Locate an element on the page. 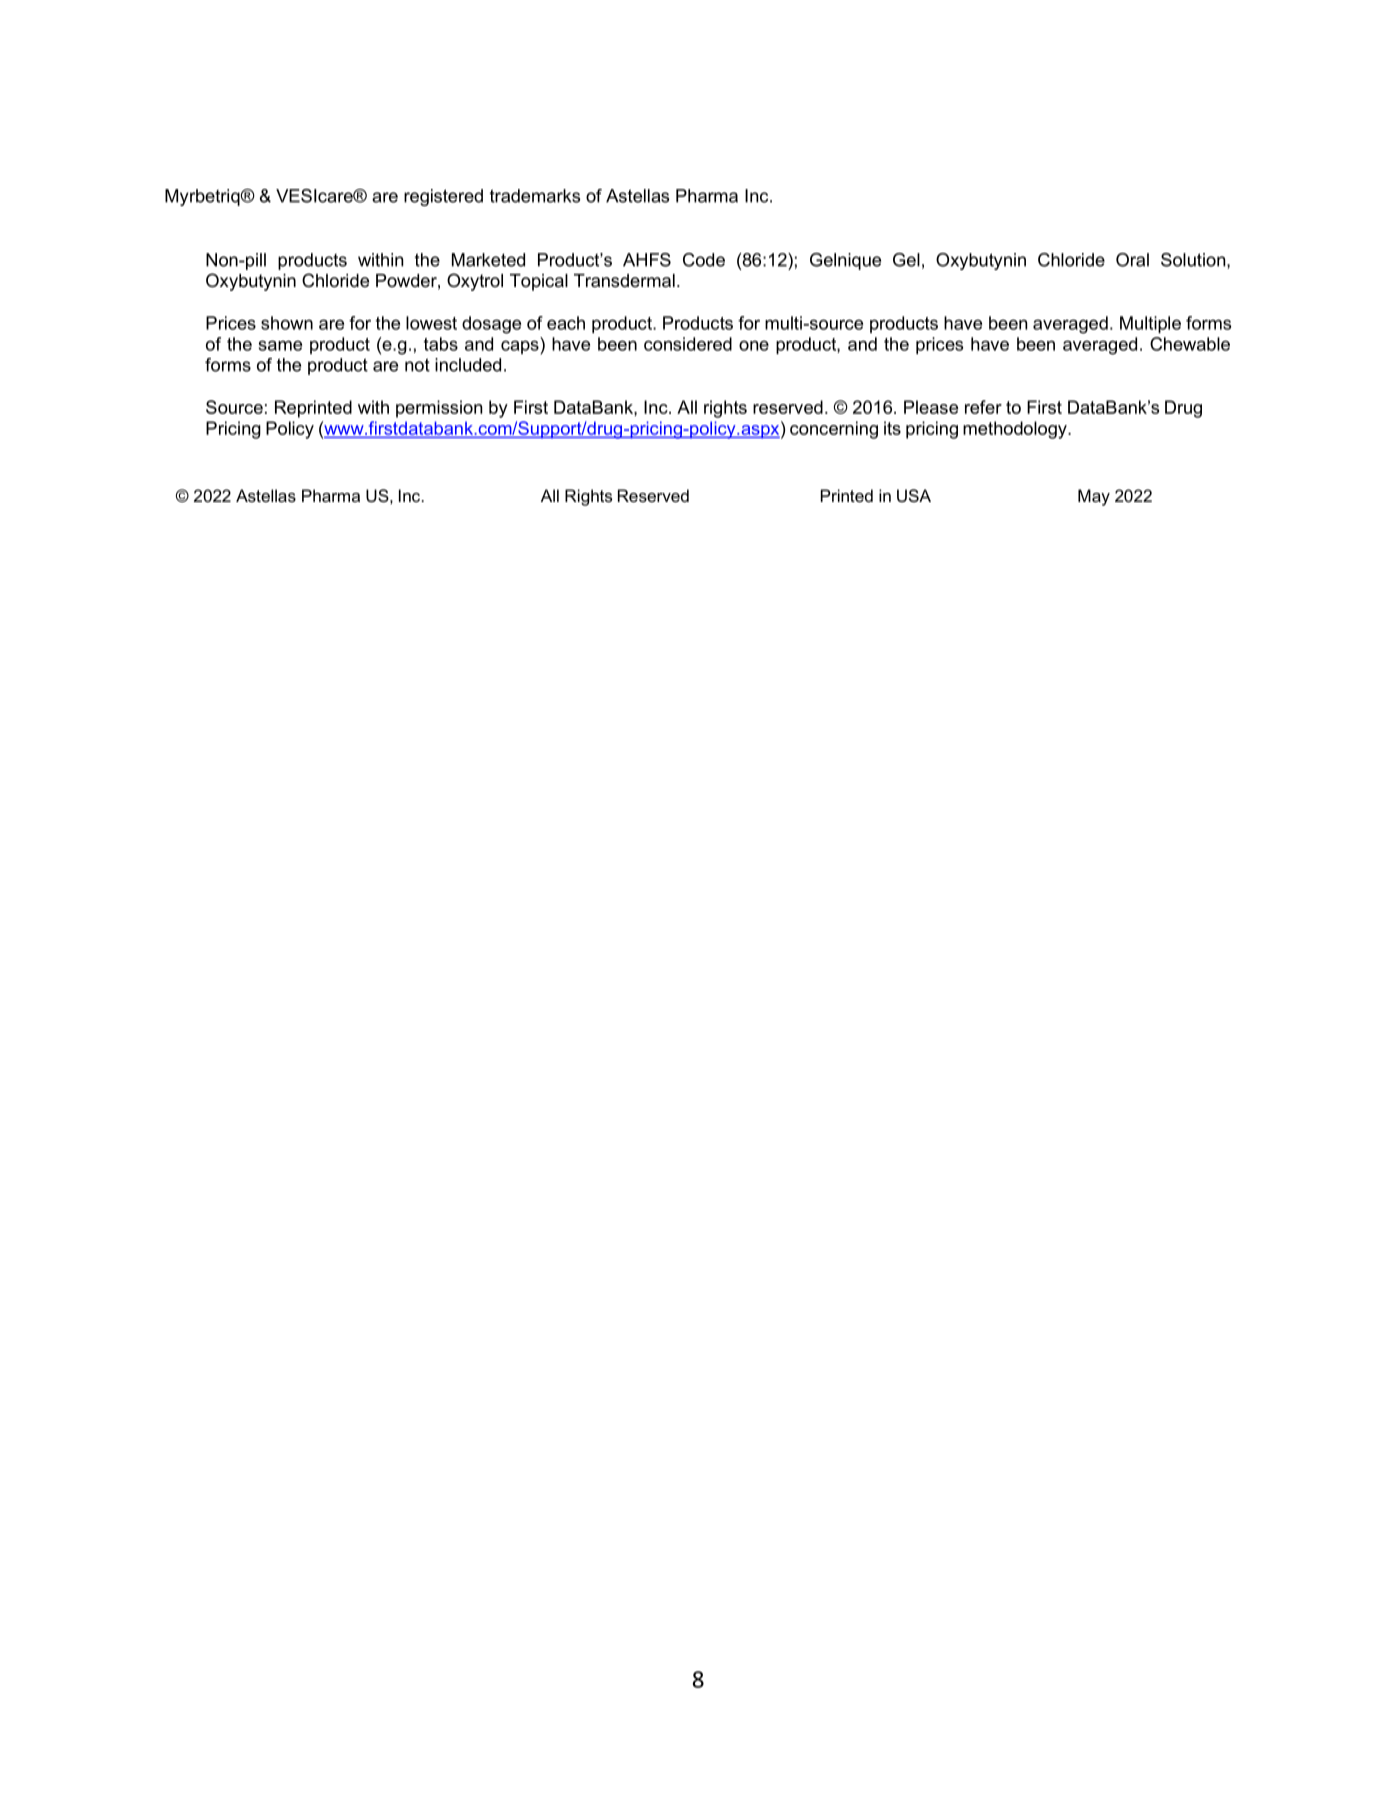 The image size is (1396, 1807). Marketed is located at coordinates (488, 260).
